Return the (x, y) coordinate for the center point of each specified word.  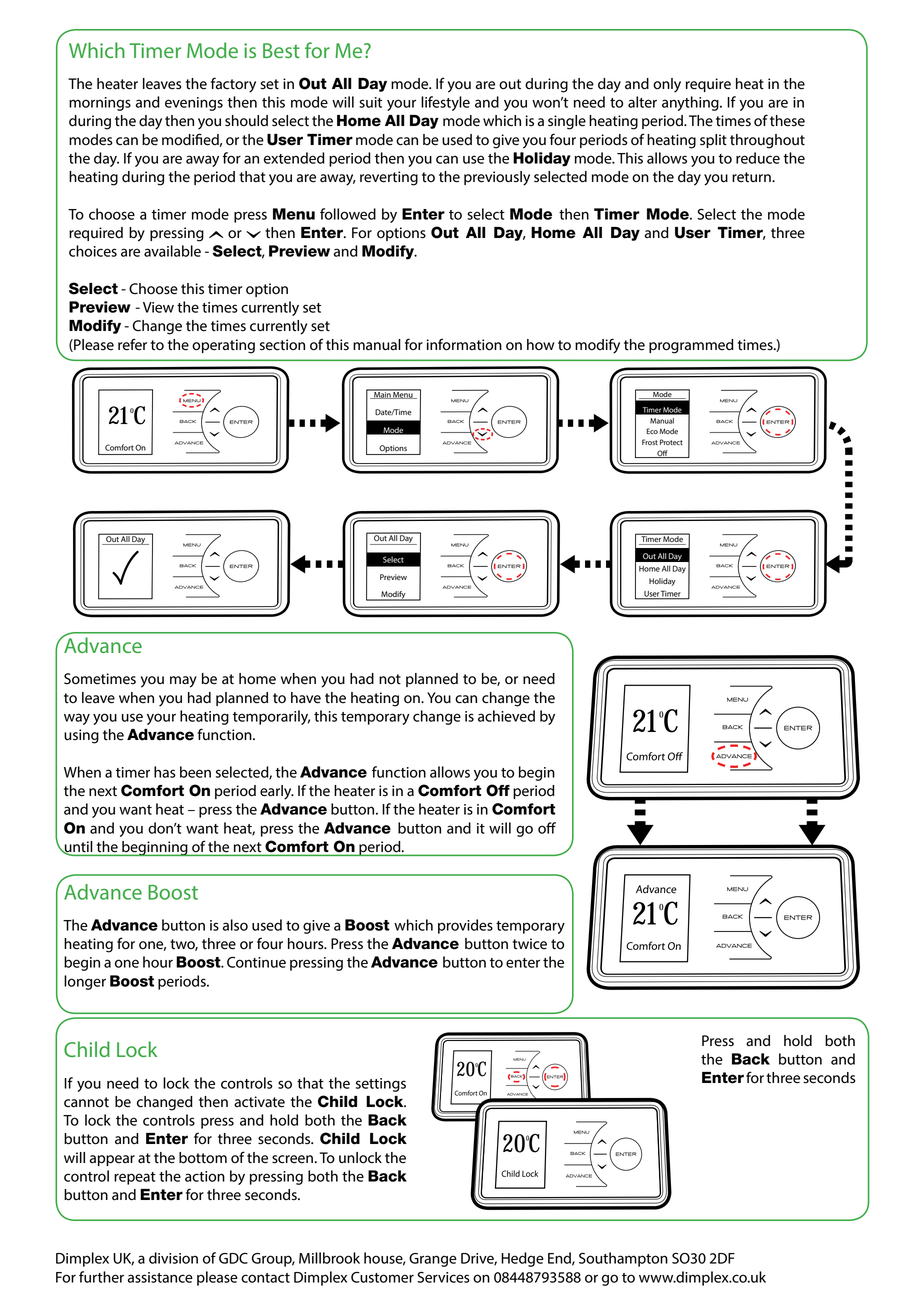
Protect (671, 442)
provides (465, 926)
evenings (194, 104)
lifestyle (445, 103)
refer (132, 344)
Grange (433, 1260)
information (464, 344)
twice (530, 944)
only (667, 85)
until (78, 848)
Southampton (623, 1259)
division (173, 1258)
